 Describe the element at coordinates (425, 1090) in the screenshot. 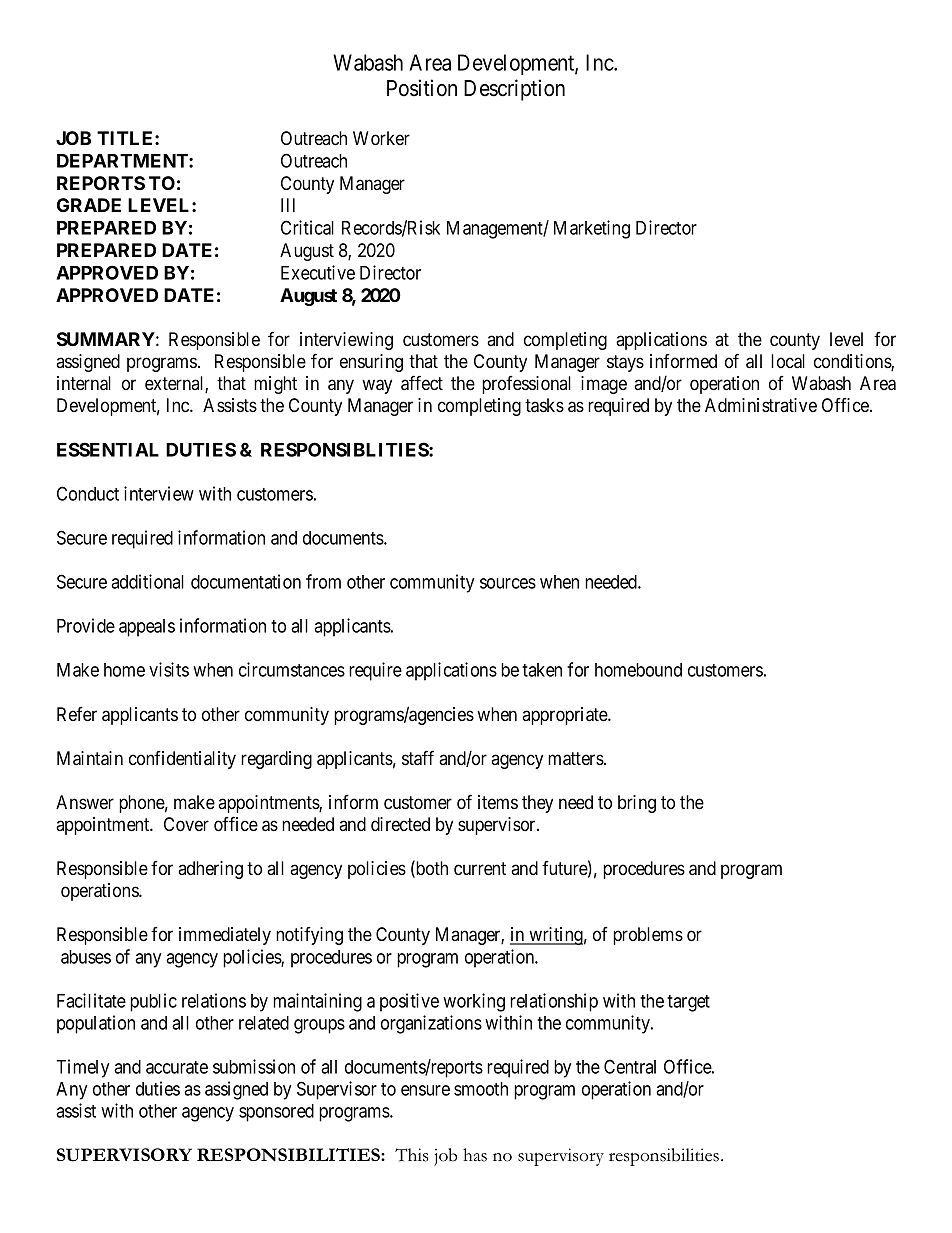

I see `ensure` at that location.
